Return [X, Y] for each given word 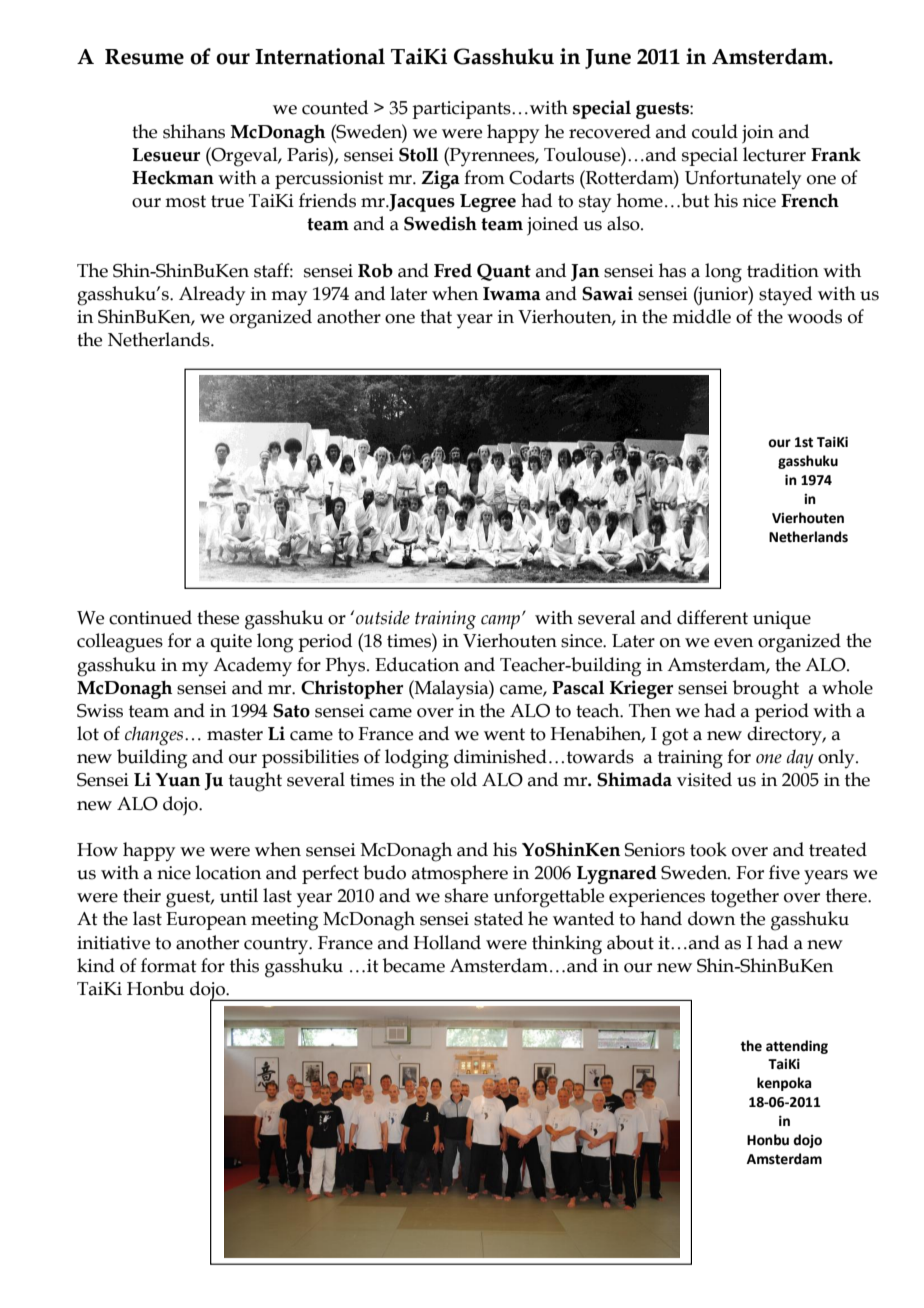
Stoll [418, 154]
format [169, 965]
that [436, 316]
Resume [144, 57]
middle [701, 316]
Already [212, 296]
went [504, 734]
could [715, 131]
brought [766, 690]
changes [155, 736]
